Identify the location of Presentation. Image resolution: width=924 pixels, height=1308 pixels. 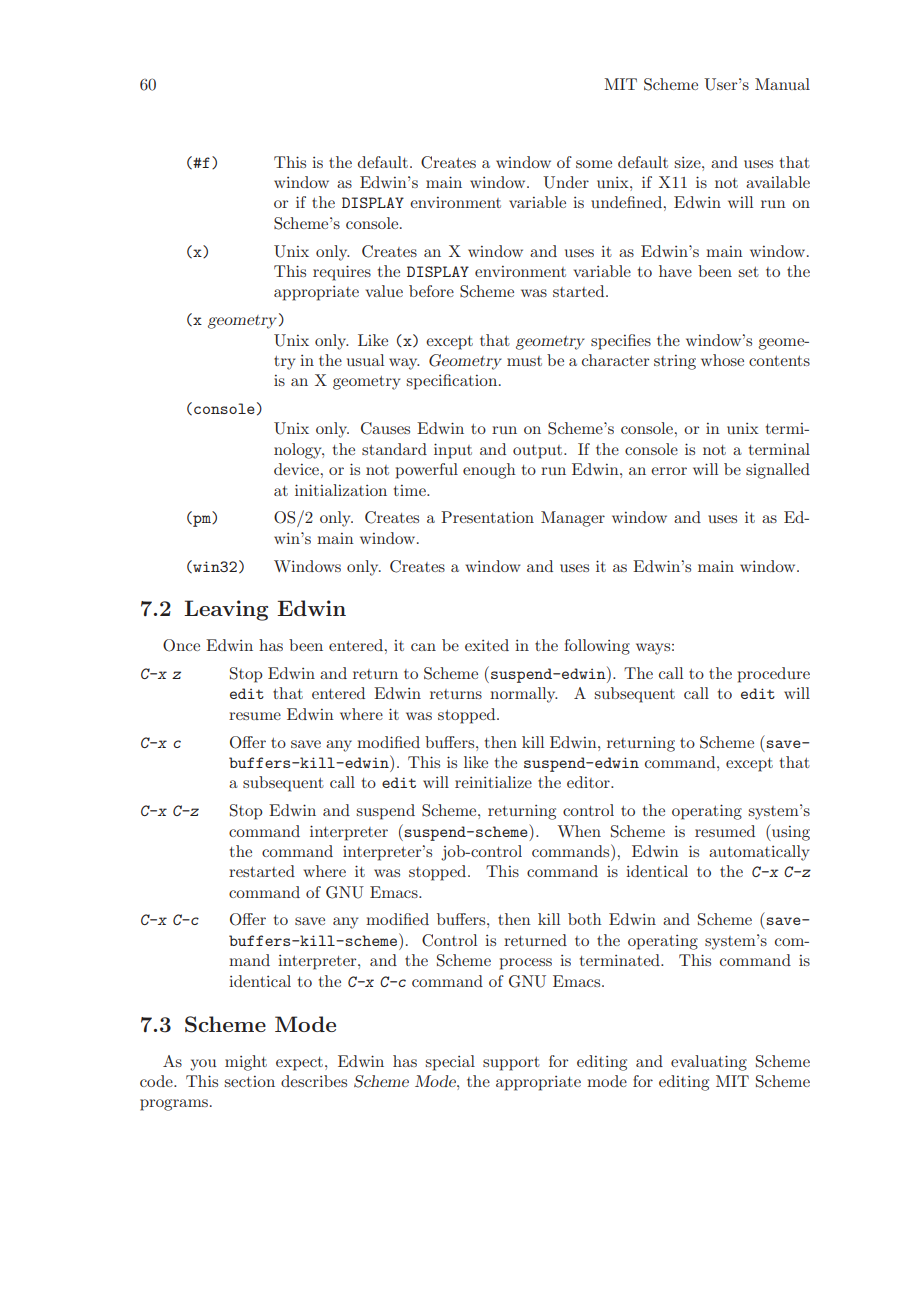
(487, 517).
